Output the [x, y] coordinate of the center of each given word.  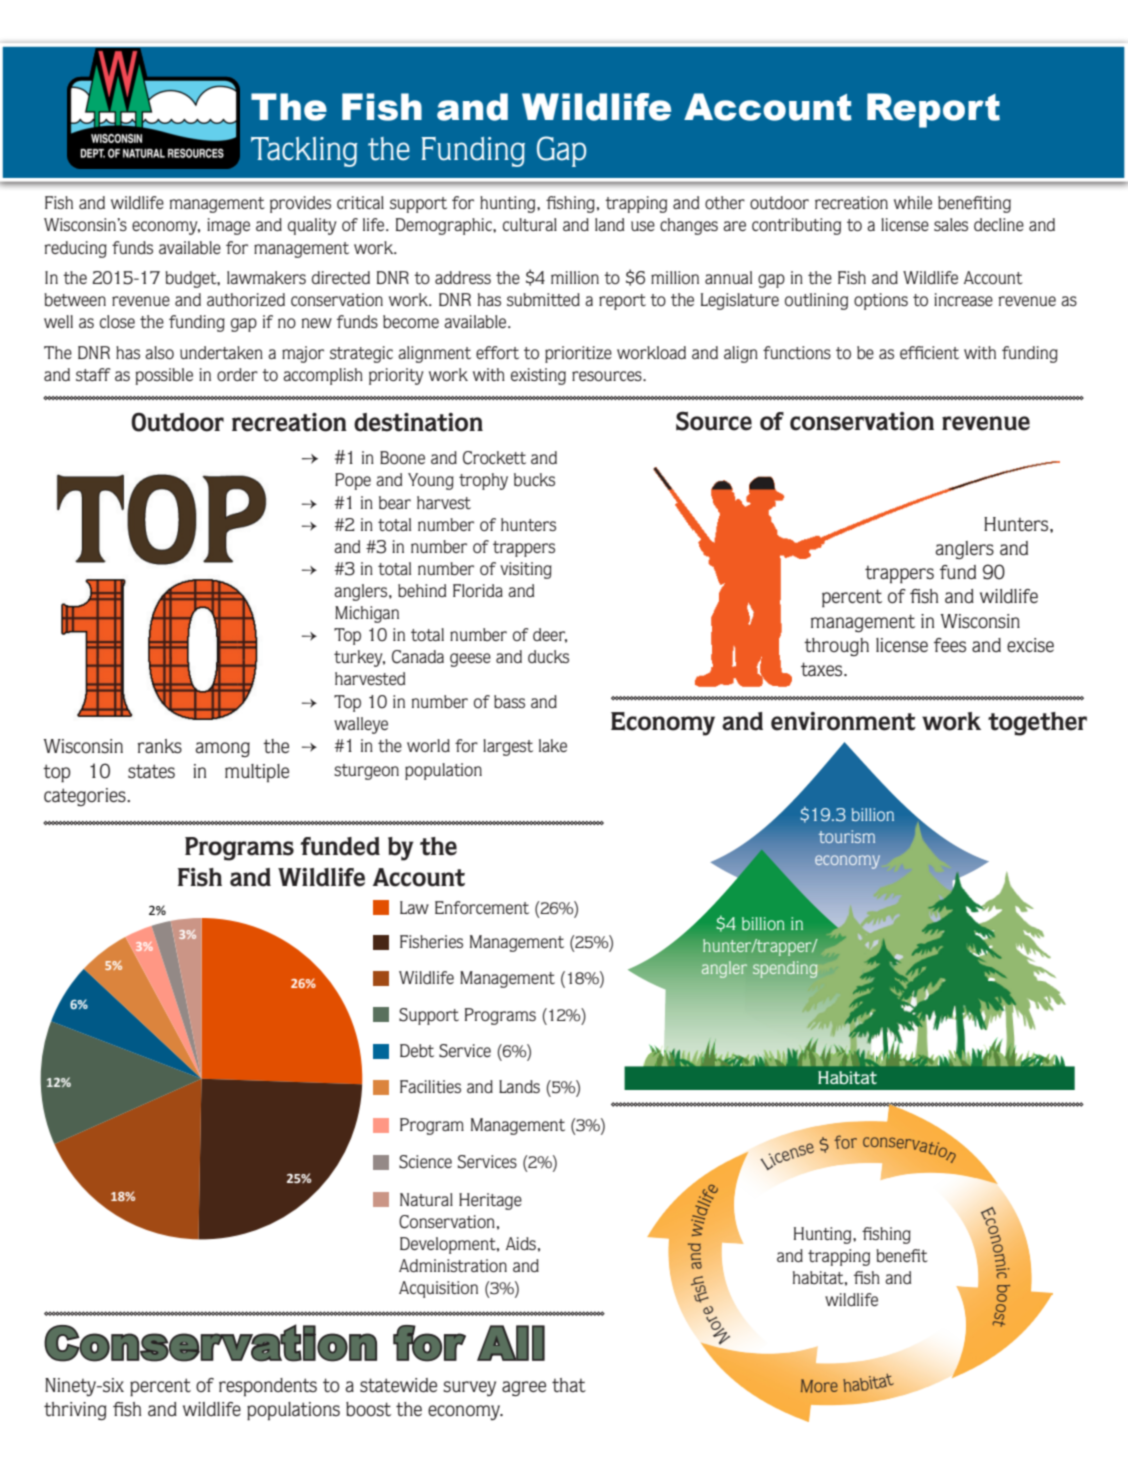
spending [785, 969]
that [569, 1385]
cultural [530, 224]
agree [524, 1388]
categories [86, 797]
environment [843, 721]
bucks [534, 479]
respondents [268, 1387]
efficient [929, 352]
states [151, 771]
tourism [847, 836]
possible [164, 376]
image [228, 226]
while [913, 202]
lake [553, 745]
